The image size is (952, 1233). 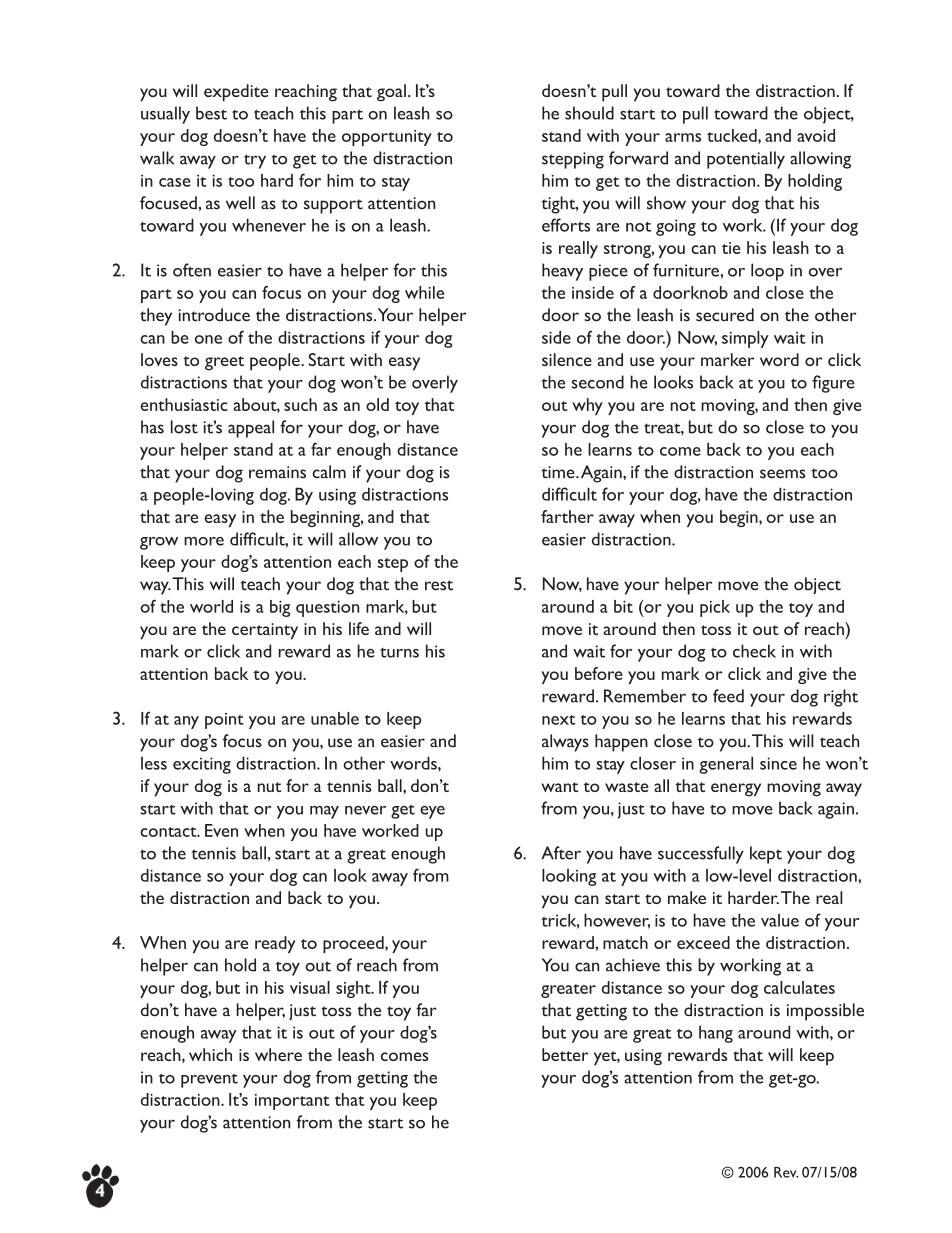 What do you see at coordinates (561, 853) in the screenshot?
I see `After` at bounding box center [561, 853].
